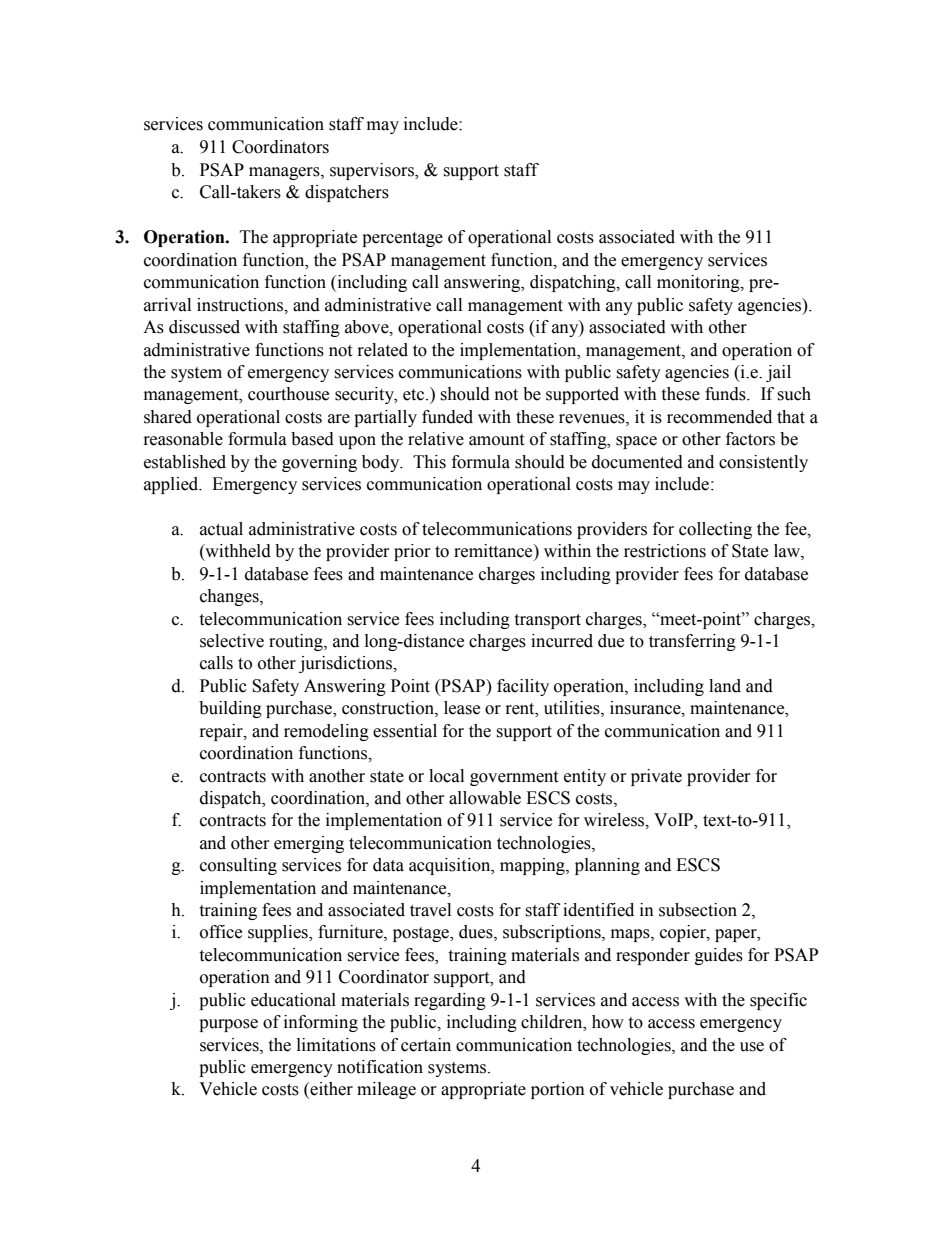 Image resolution: width=952 pixels, height=1233 pixels. Describe the element at coordinates (763, 463) in the document. I see `consistently` at that location.
